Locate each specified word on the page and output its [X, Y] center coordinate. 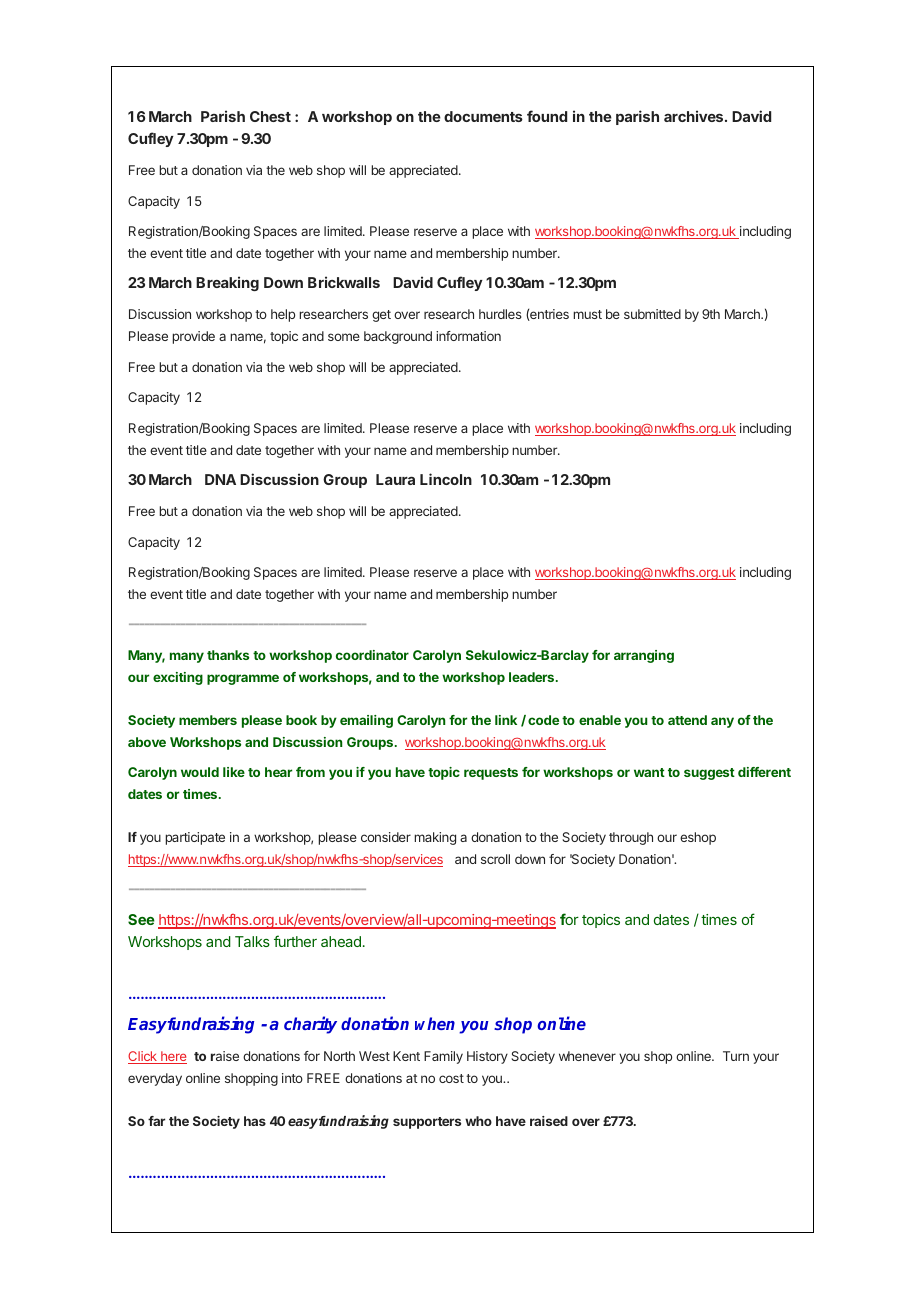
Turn [736, 1056]
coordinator [372, 655]
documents [483, 116]
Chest [270, 116]
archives [695, 116]
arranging [644, 656]
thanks [228, 655]
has [255, 1121]
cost [451, 1078]
